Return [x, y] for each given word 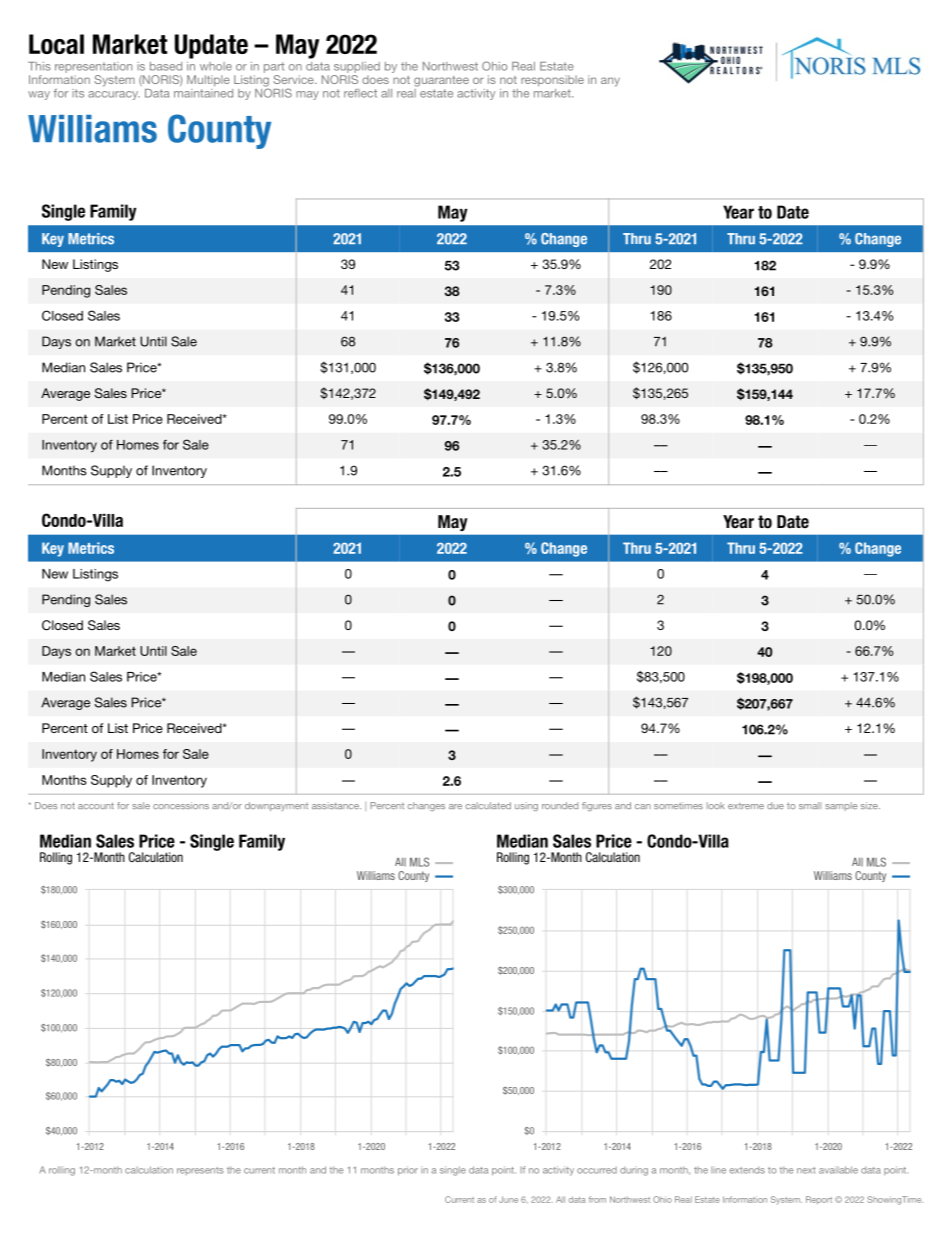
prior [408, 1171]
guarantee [441, 81]
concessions [181, 805]
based [166, 66]
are [455, 806]
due [775, 805]
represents [200, 1171]
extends [747, 1170]
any [610, 82]
